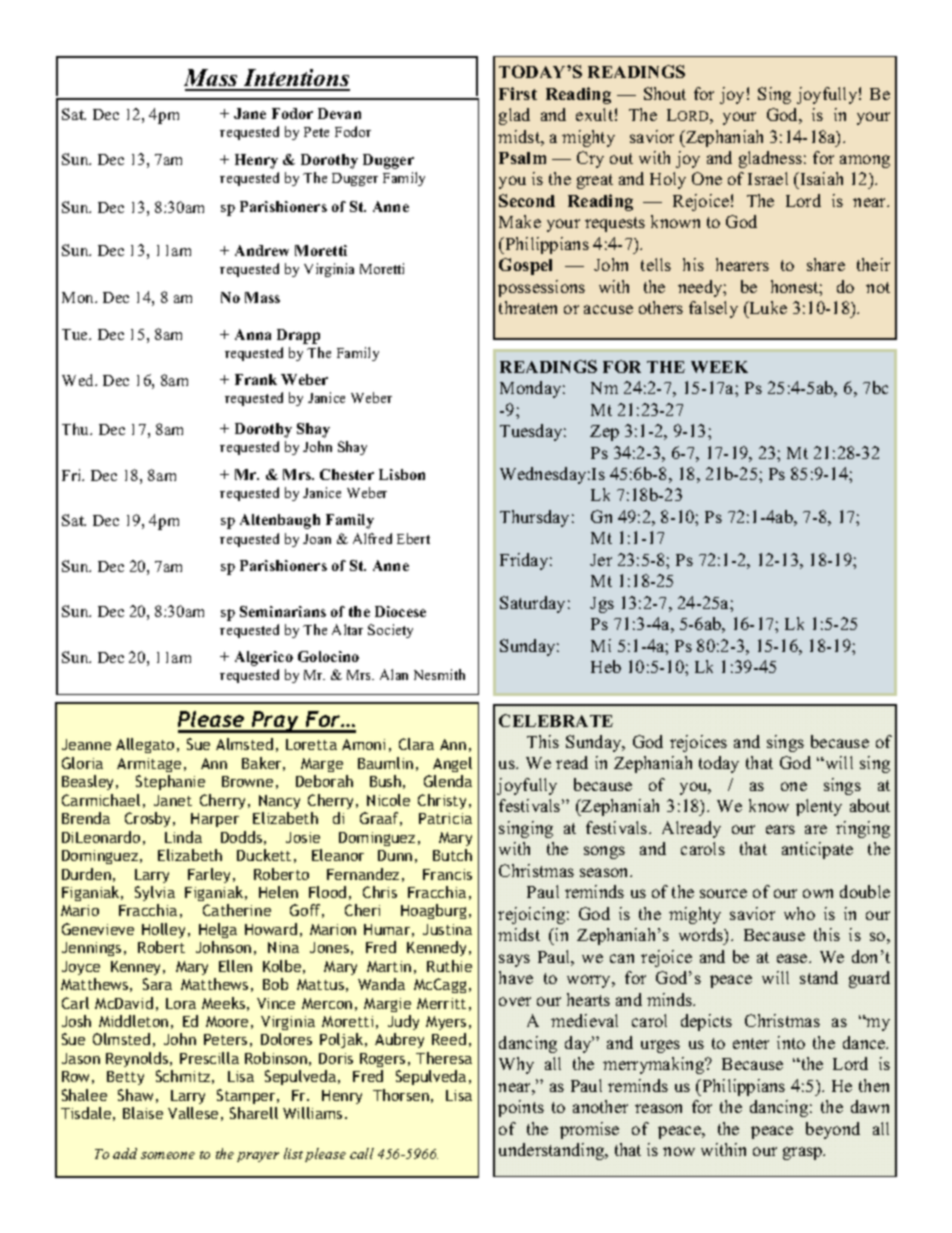 The image size is (952, 1233). I want to click on Lisbon, so click(402, 474).
